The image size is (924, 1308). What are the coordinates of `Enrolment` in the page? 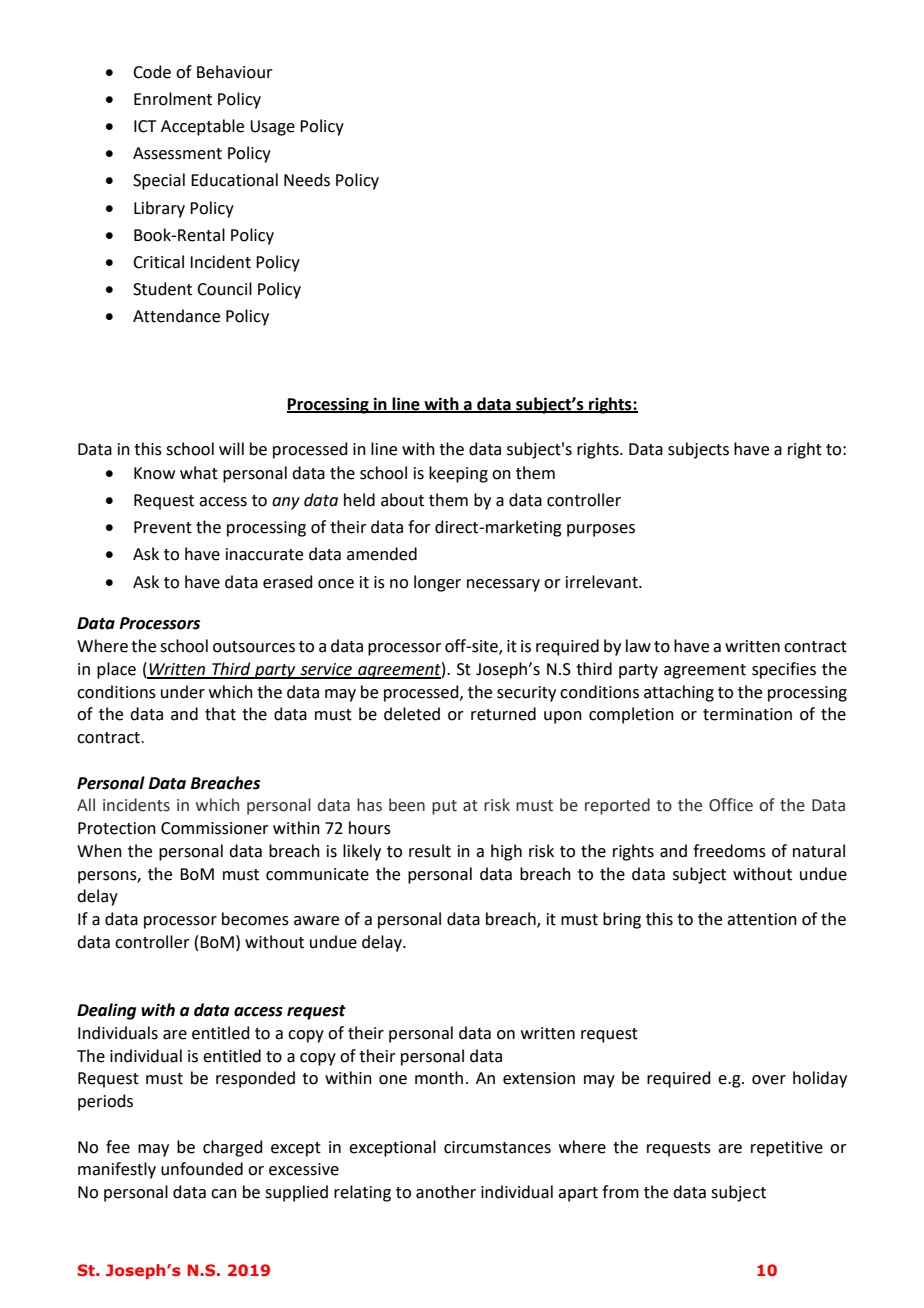 It's located at (173, 99).
